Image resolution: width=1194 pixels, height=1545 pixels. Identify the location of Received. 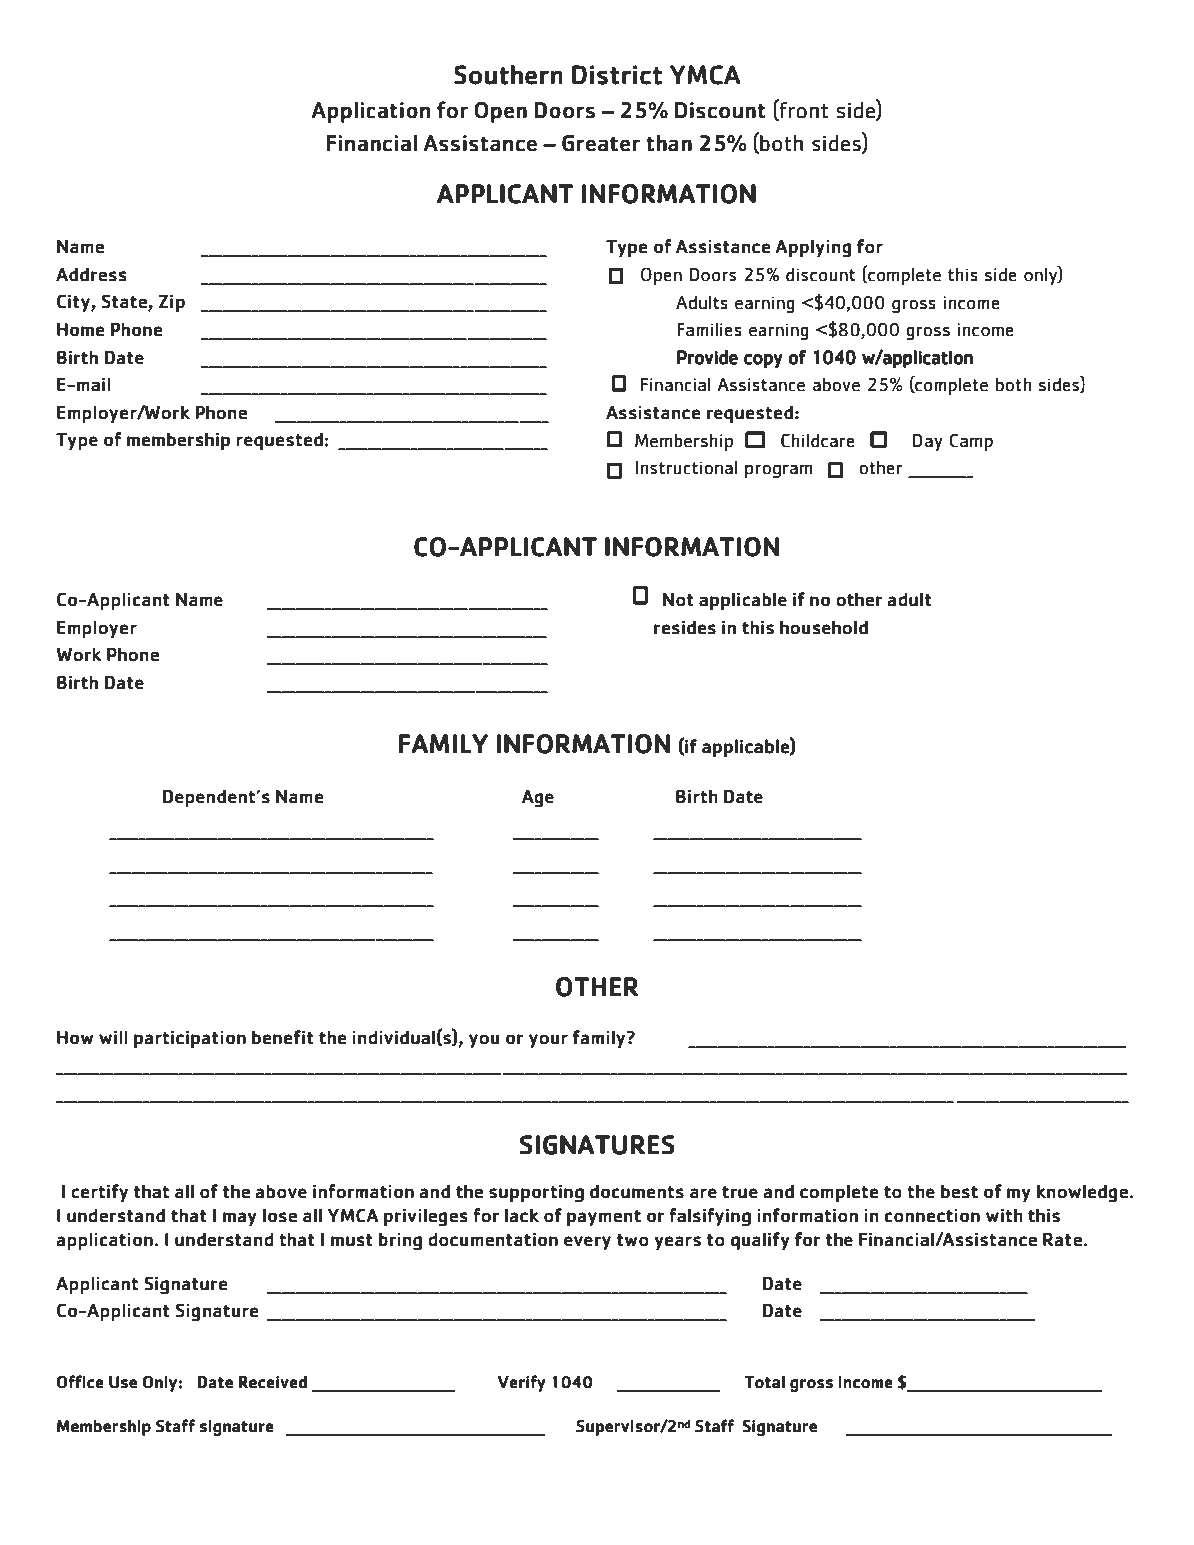
(273, 1382).
